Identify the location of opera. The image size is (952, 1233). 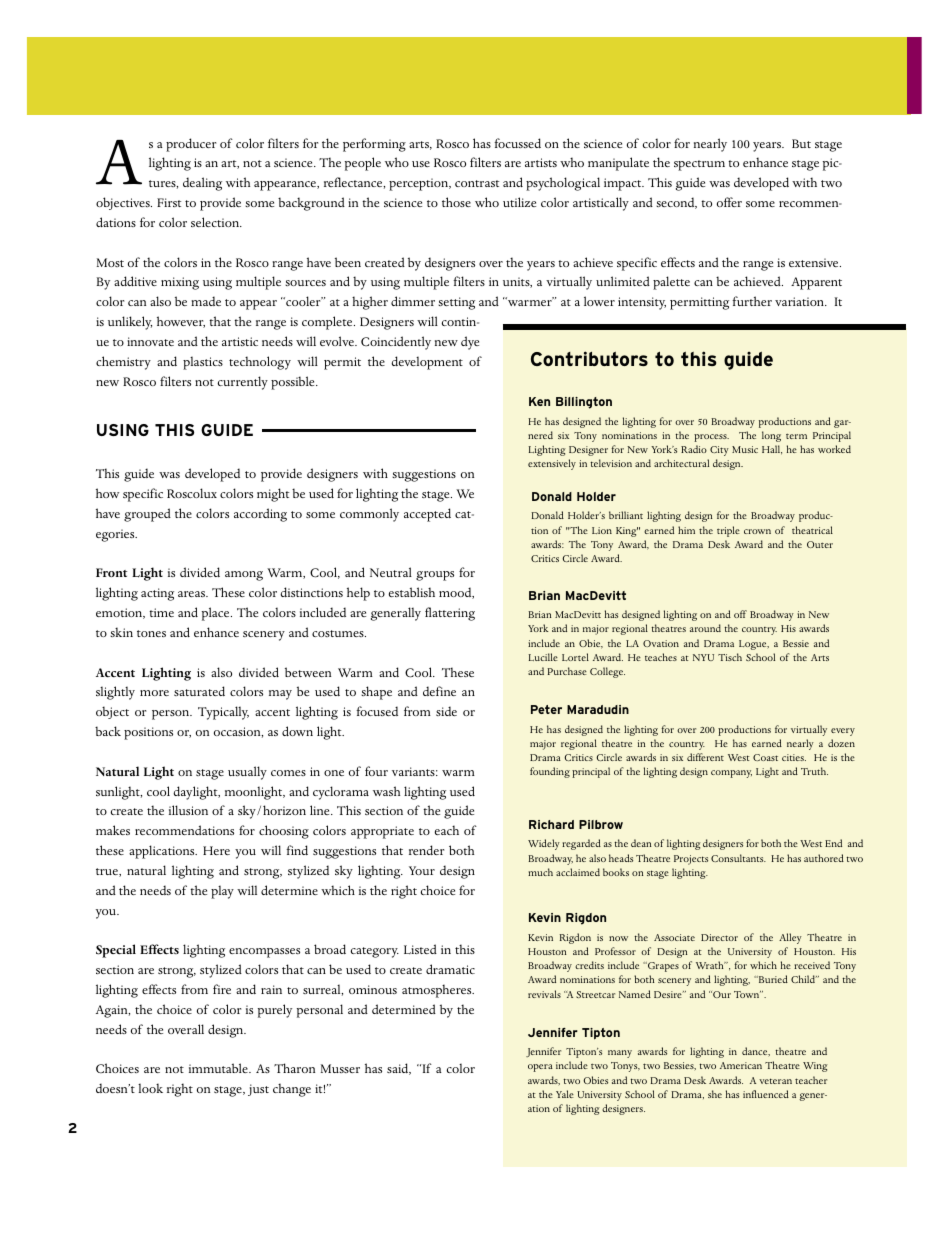
(540, 1068).
